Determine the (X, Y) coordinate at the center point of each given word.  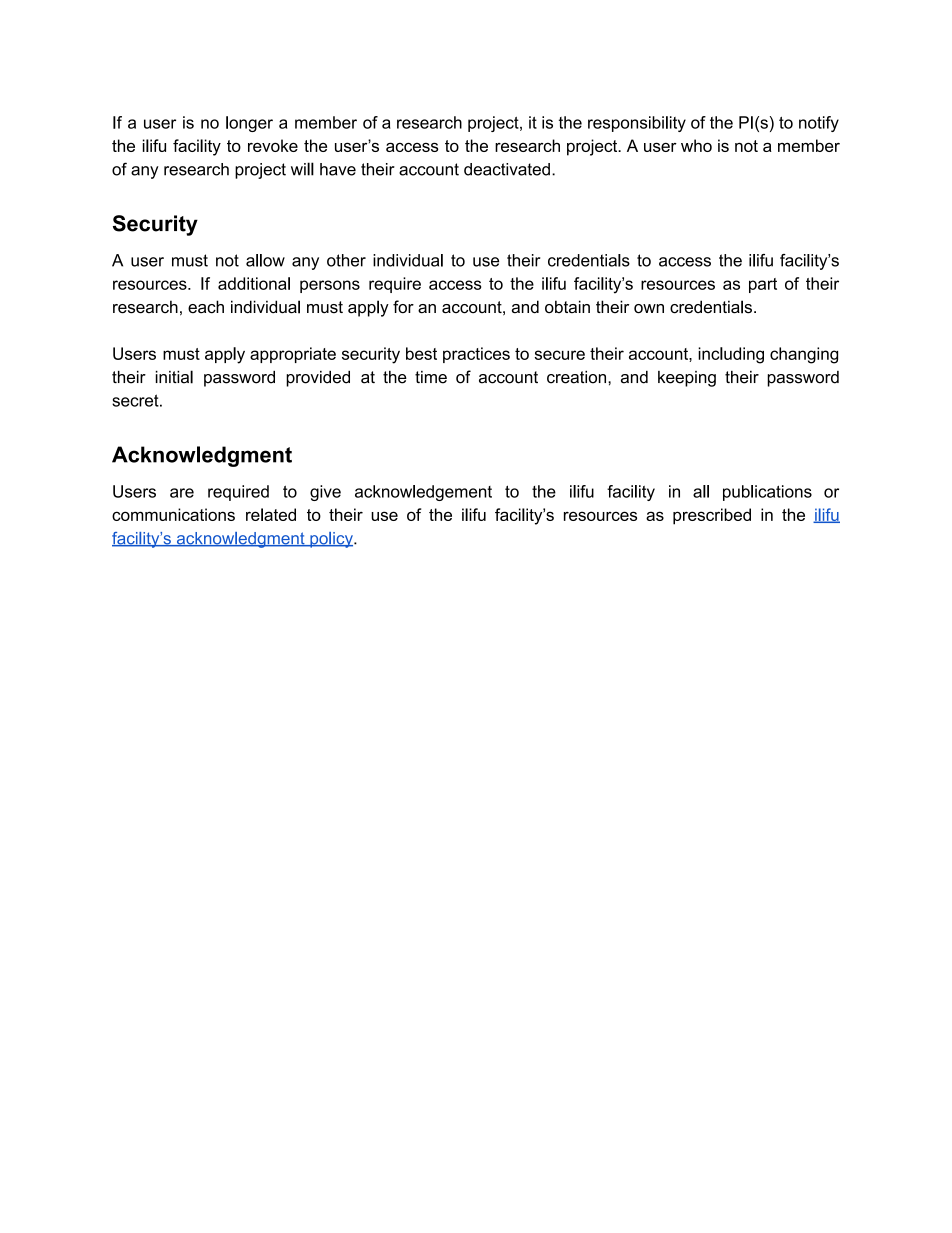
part (763, 285)
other (346, 260)
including (731, 355)
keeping (687, 379)
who (696, 145)
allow (265, 260)
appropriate (293, 355)
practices (476, 355)
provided (318, 379)
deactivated (507, 169)
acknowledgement (423, 493)
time (431, 377)
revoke (273, 145)
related (271, 514)
